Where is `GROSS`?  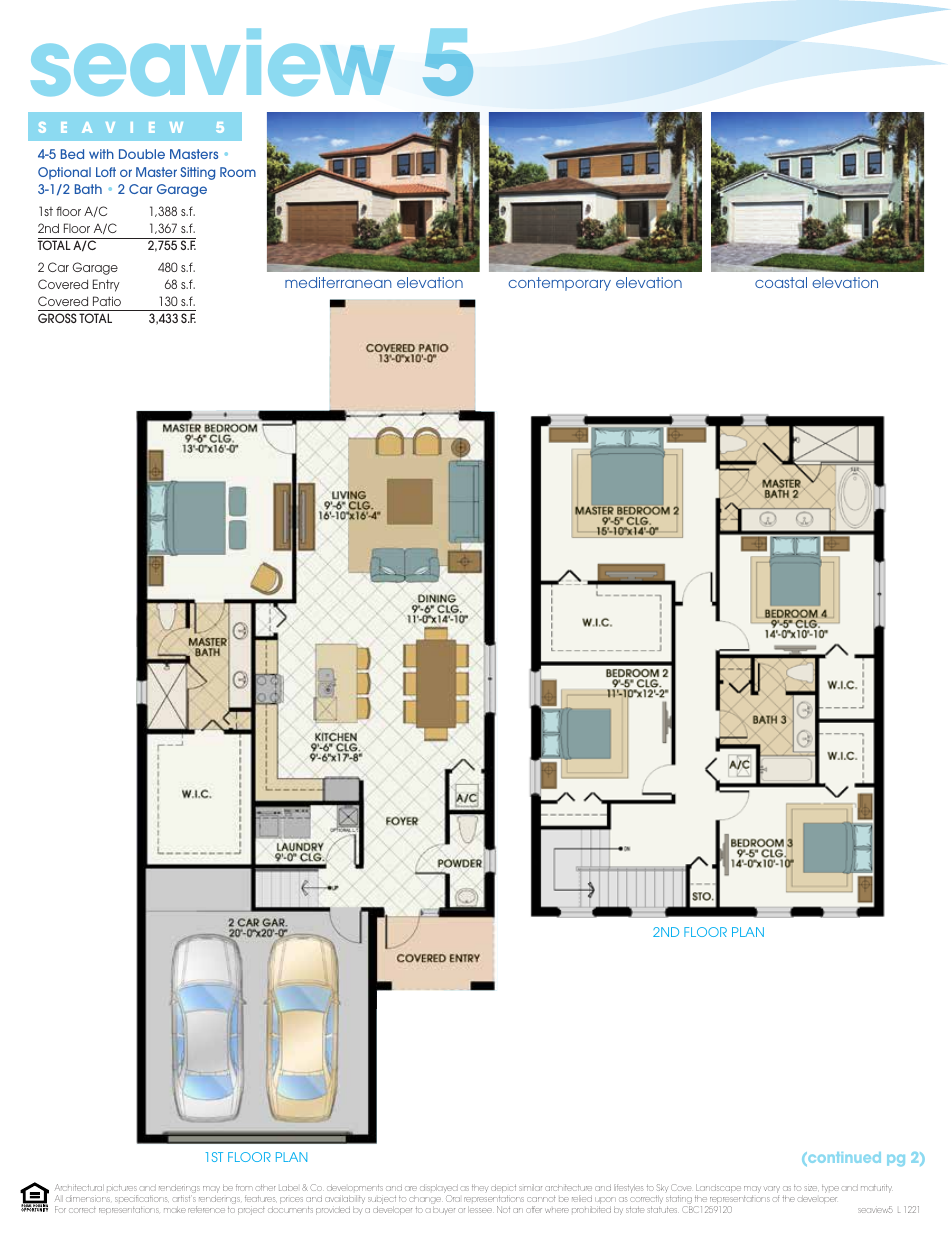
GROSS is located at coordinates (57, 318).
